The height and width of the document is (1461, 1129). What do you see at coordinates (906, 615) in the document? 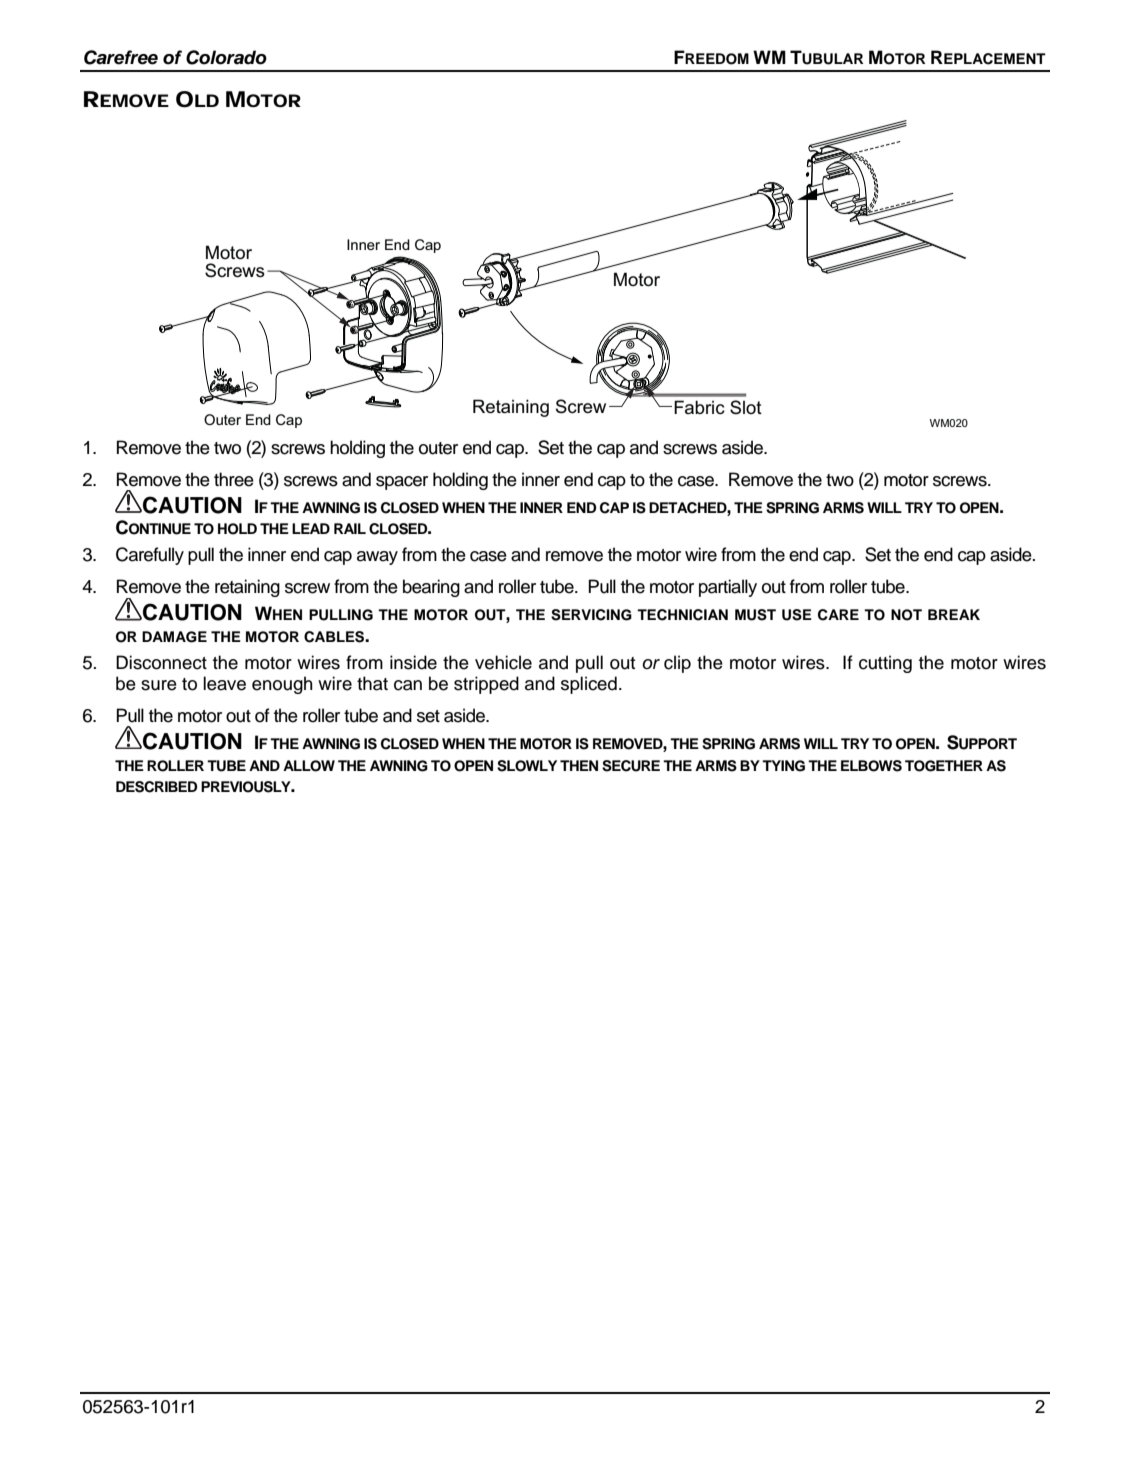
I see `NOT` at bounding box center [906, 615].
